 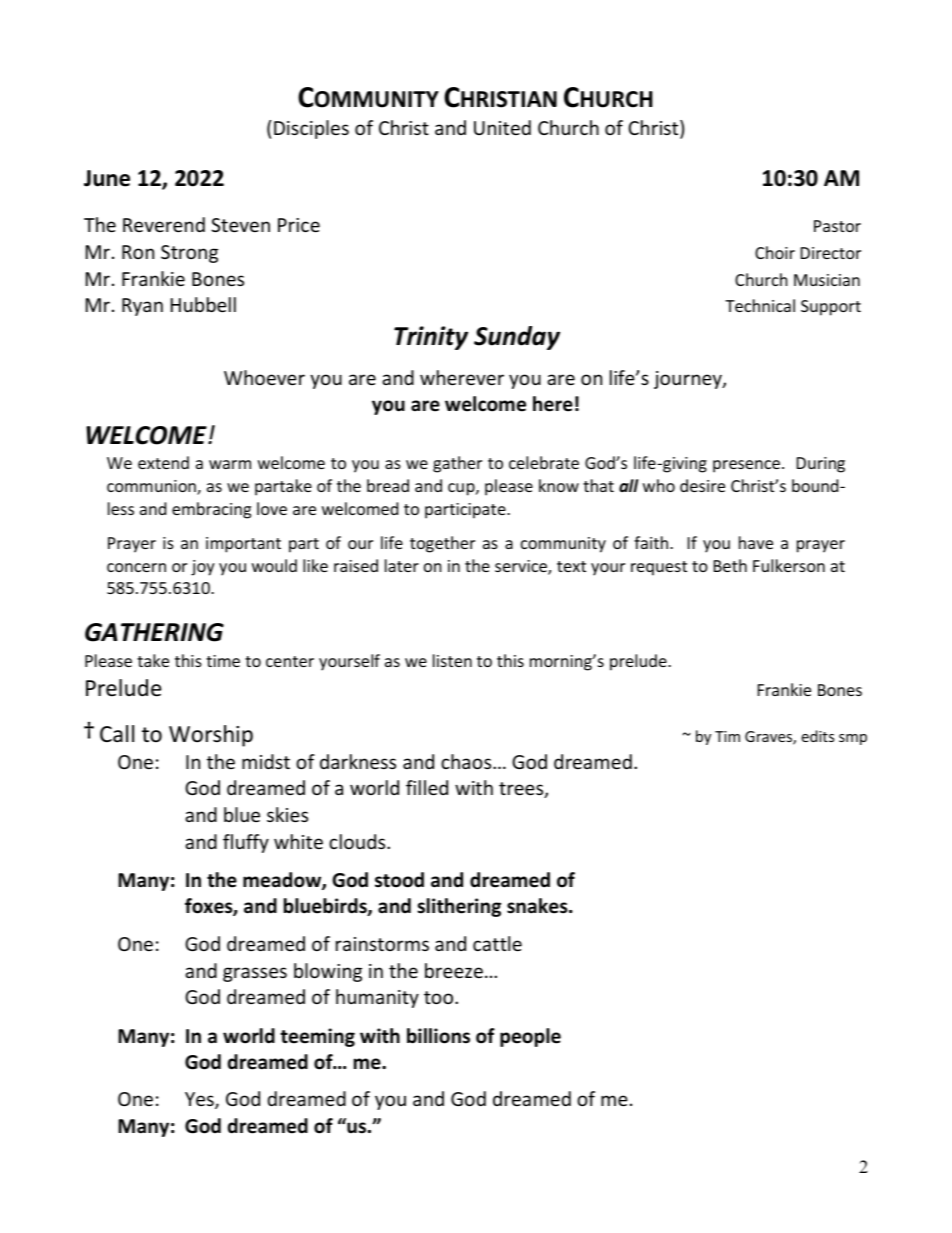 I want to click on billions, so click(x=438, y=1036).
